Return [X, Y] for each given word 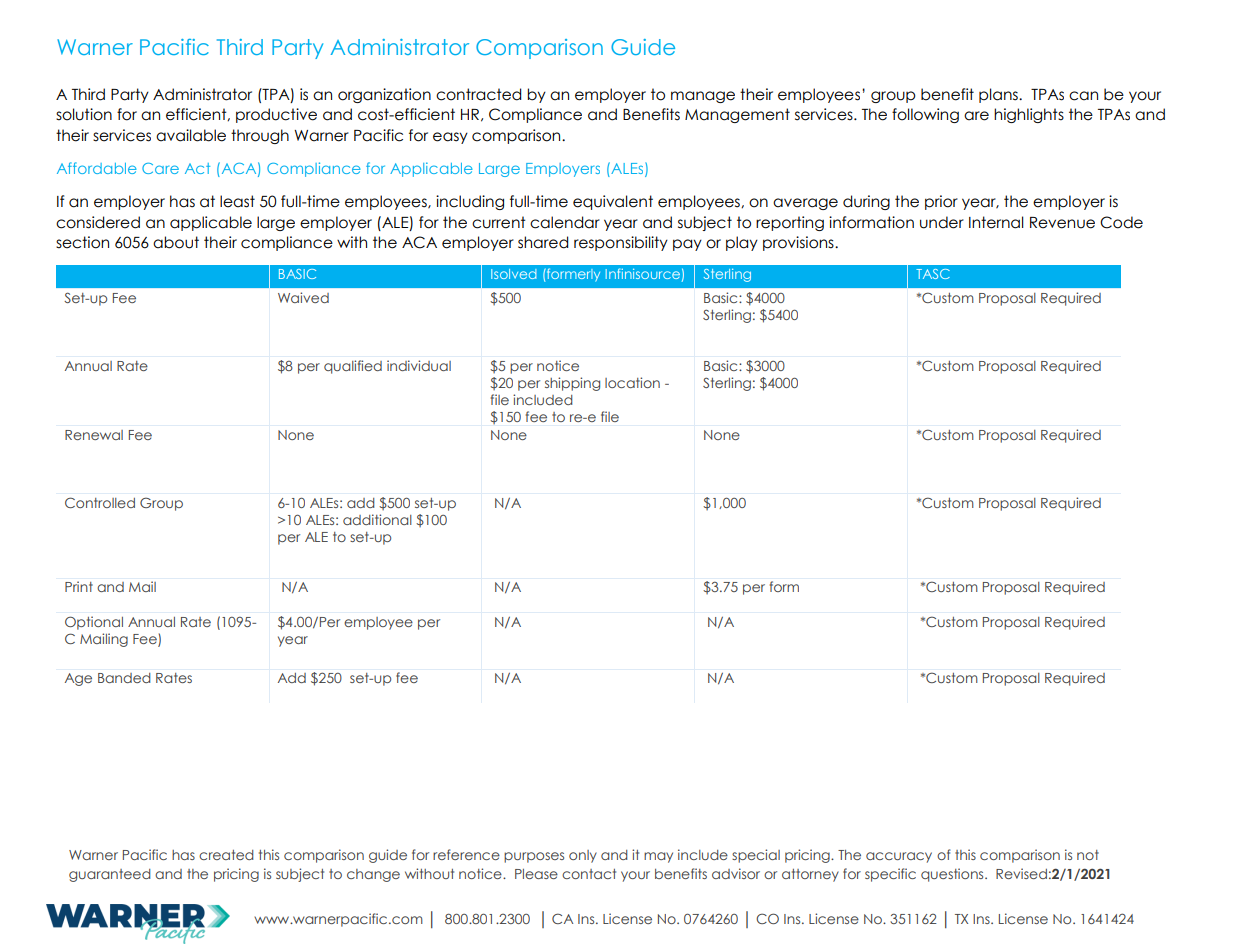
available [191, 135]
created [226, 855]
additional [377, 519]
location [632, 382]
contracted [478, 94]
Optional [94, 623]
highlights [1029, 115]
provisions [799, 243]
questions [953, 875]
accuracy [899, 857]
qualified [353, 367]
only [583, 856]
